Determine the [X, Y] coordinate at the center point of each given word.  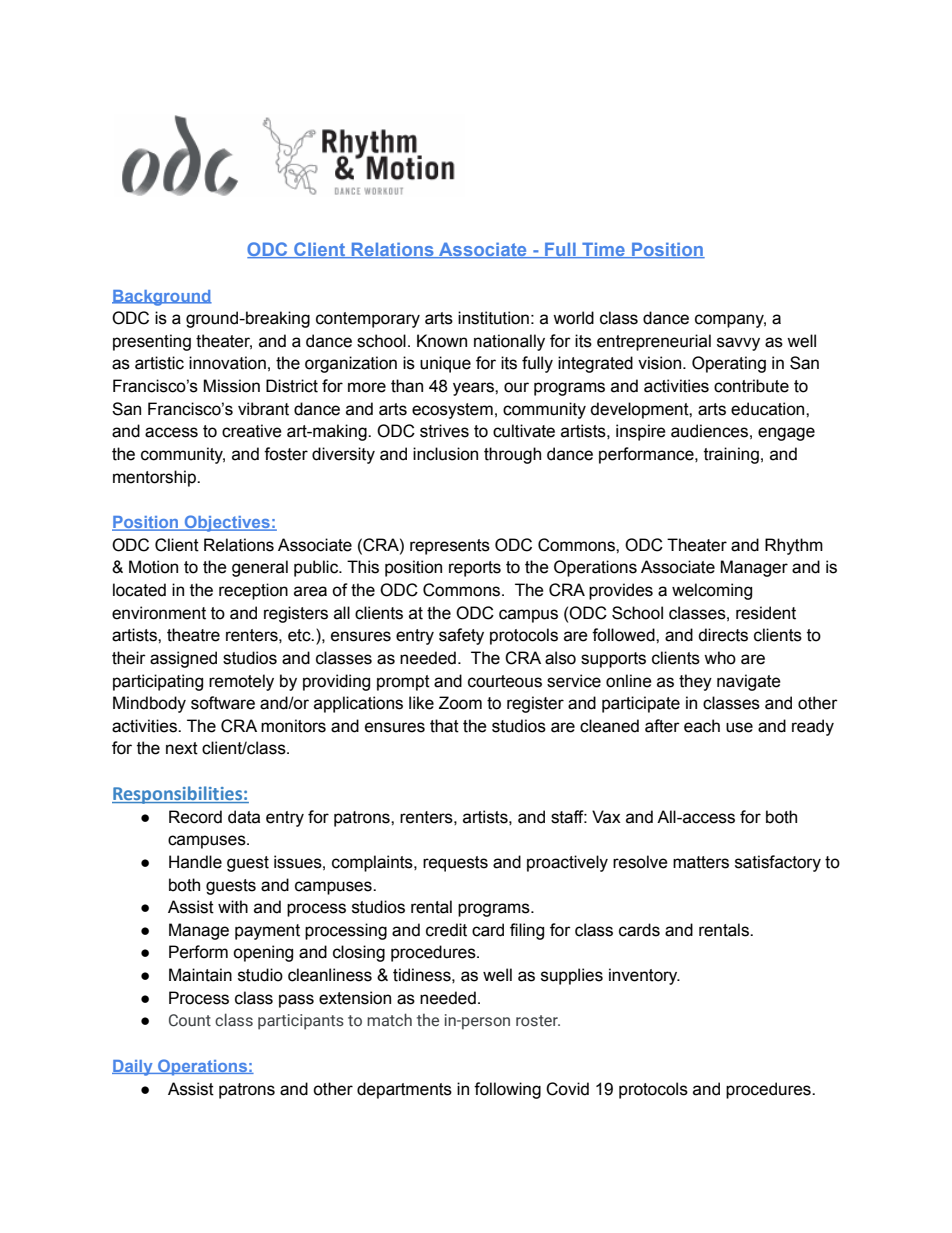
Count [190, 1020]
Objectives [227, 523]
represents [450, 547]
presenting [152, 342]
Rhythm [794, 546]
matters [701, 862]
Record [195, 817]
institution [493, 318]
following [507, 1090]
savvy [738, 344]
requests [455, 864]
